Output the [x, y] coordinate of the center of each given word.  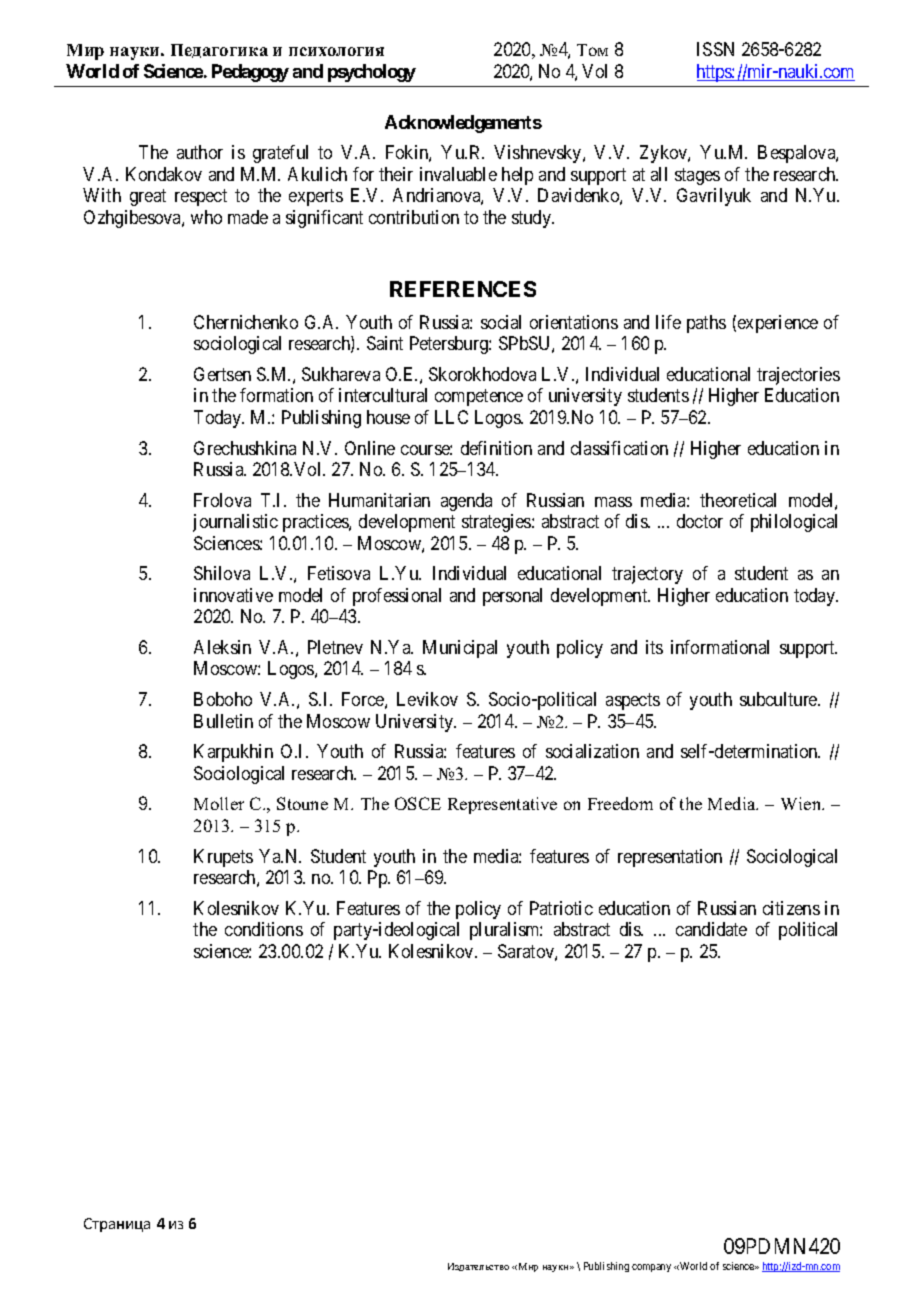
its [654, 647]
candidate [711, 929]
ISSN [715, 49]
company [651, 1268]
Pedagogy [250, 73]
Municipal [460, 649]
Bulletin [223, 721]
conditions [264, 929]
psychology [372, 73]
